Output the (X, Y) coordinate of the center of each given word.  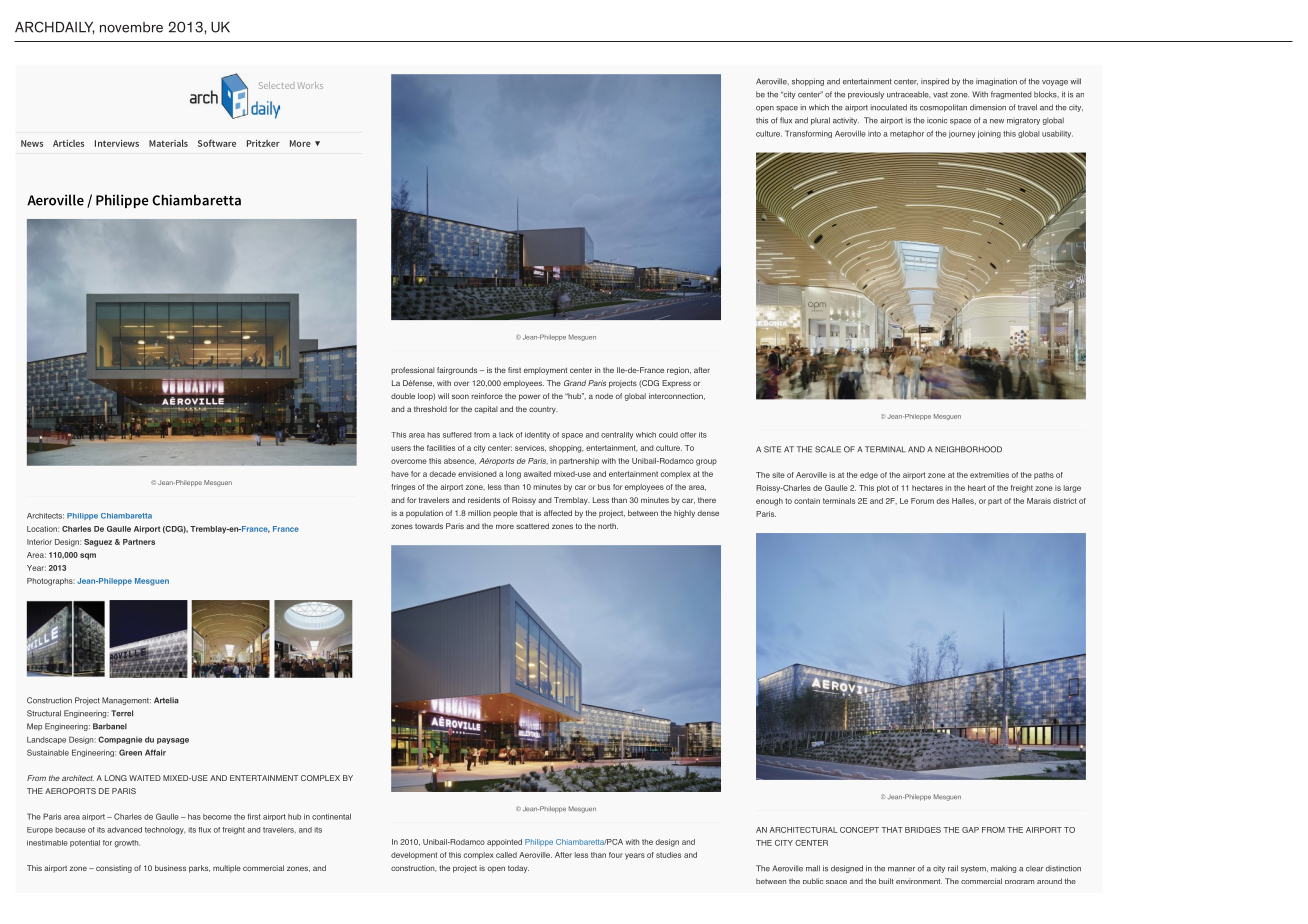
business (170, 868)
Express (676, 384)
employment (545, 371)
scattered (533, 526)
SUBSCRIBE (389, 41)
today (518, 869)
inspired (935, 82)
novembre (131, 27)
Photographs (51, 582)
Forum (922, 501)
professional (413, 371)
